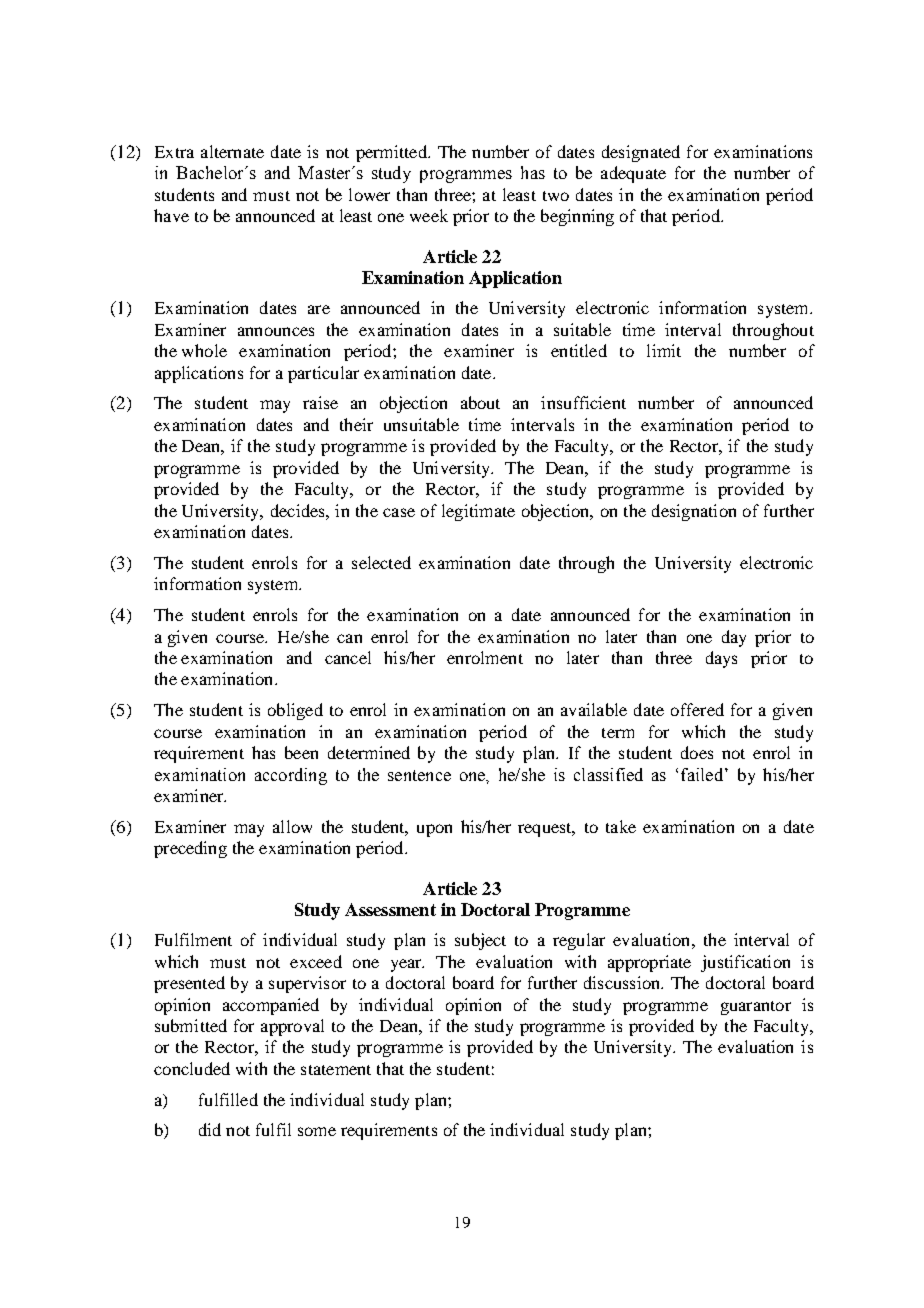 The image size is (924, 1308). Describe the element at coordinates (694, 512) in the screenshot. I see `designation` at that location.
